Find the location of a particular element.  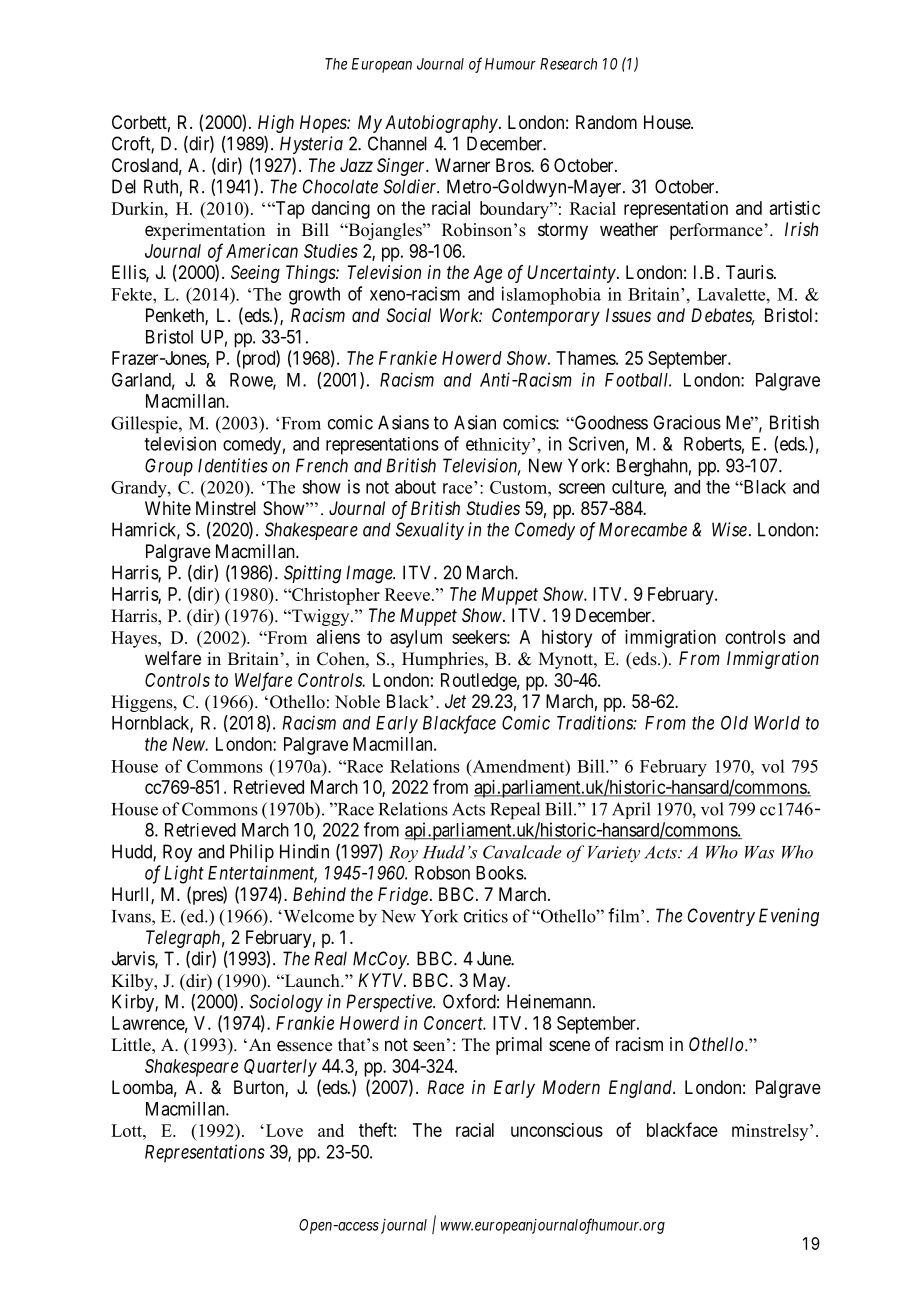

Identities is located at coordinates (233, 465).
